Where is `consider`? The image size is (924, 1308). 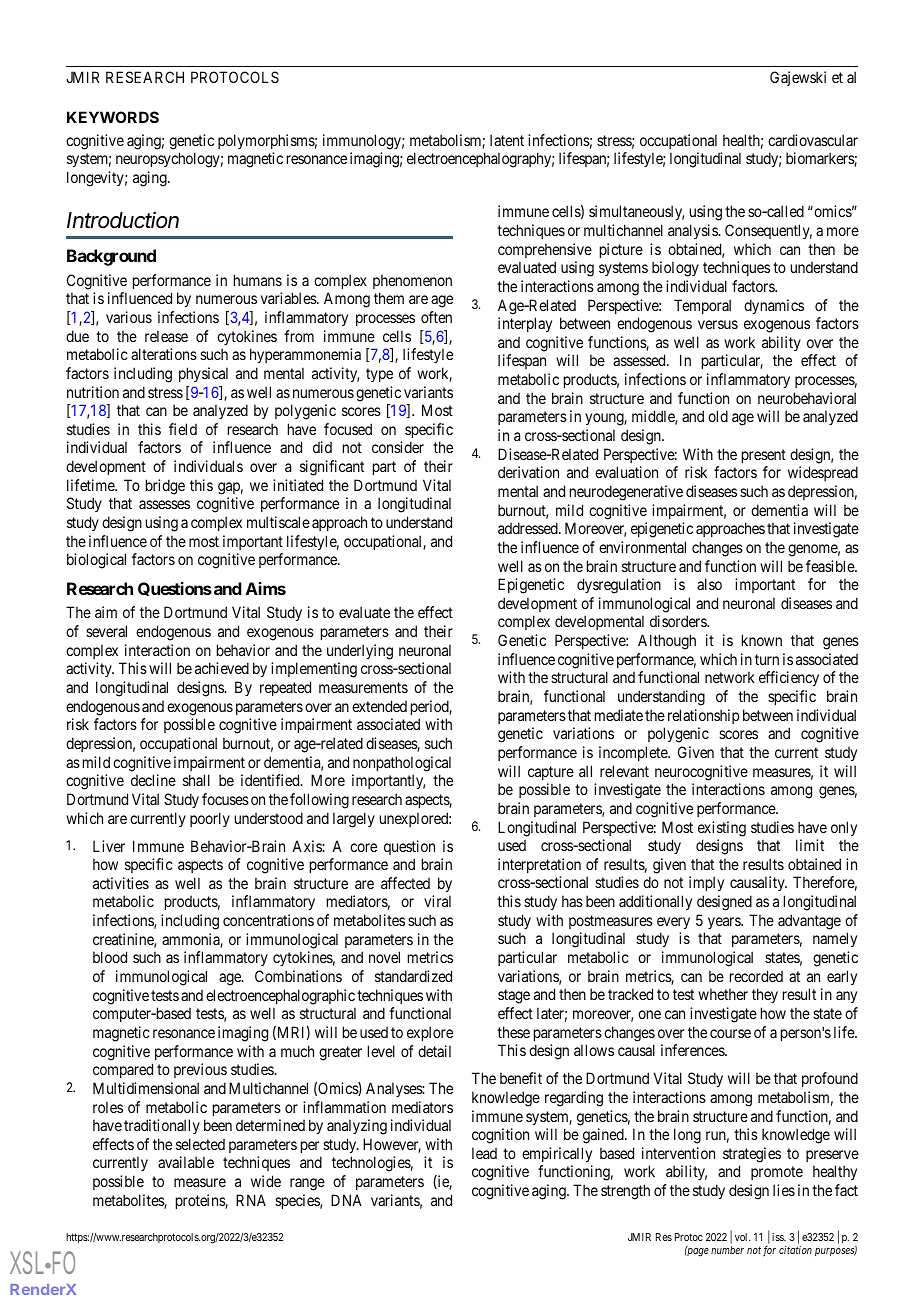 consider is located at coordinates (398, 447).
